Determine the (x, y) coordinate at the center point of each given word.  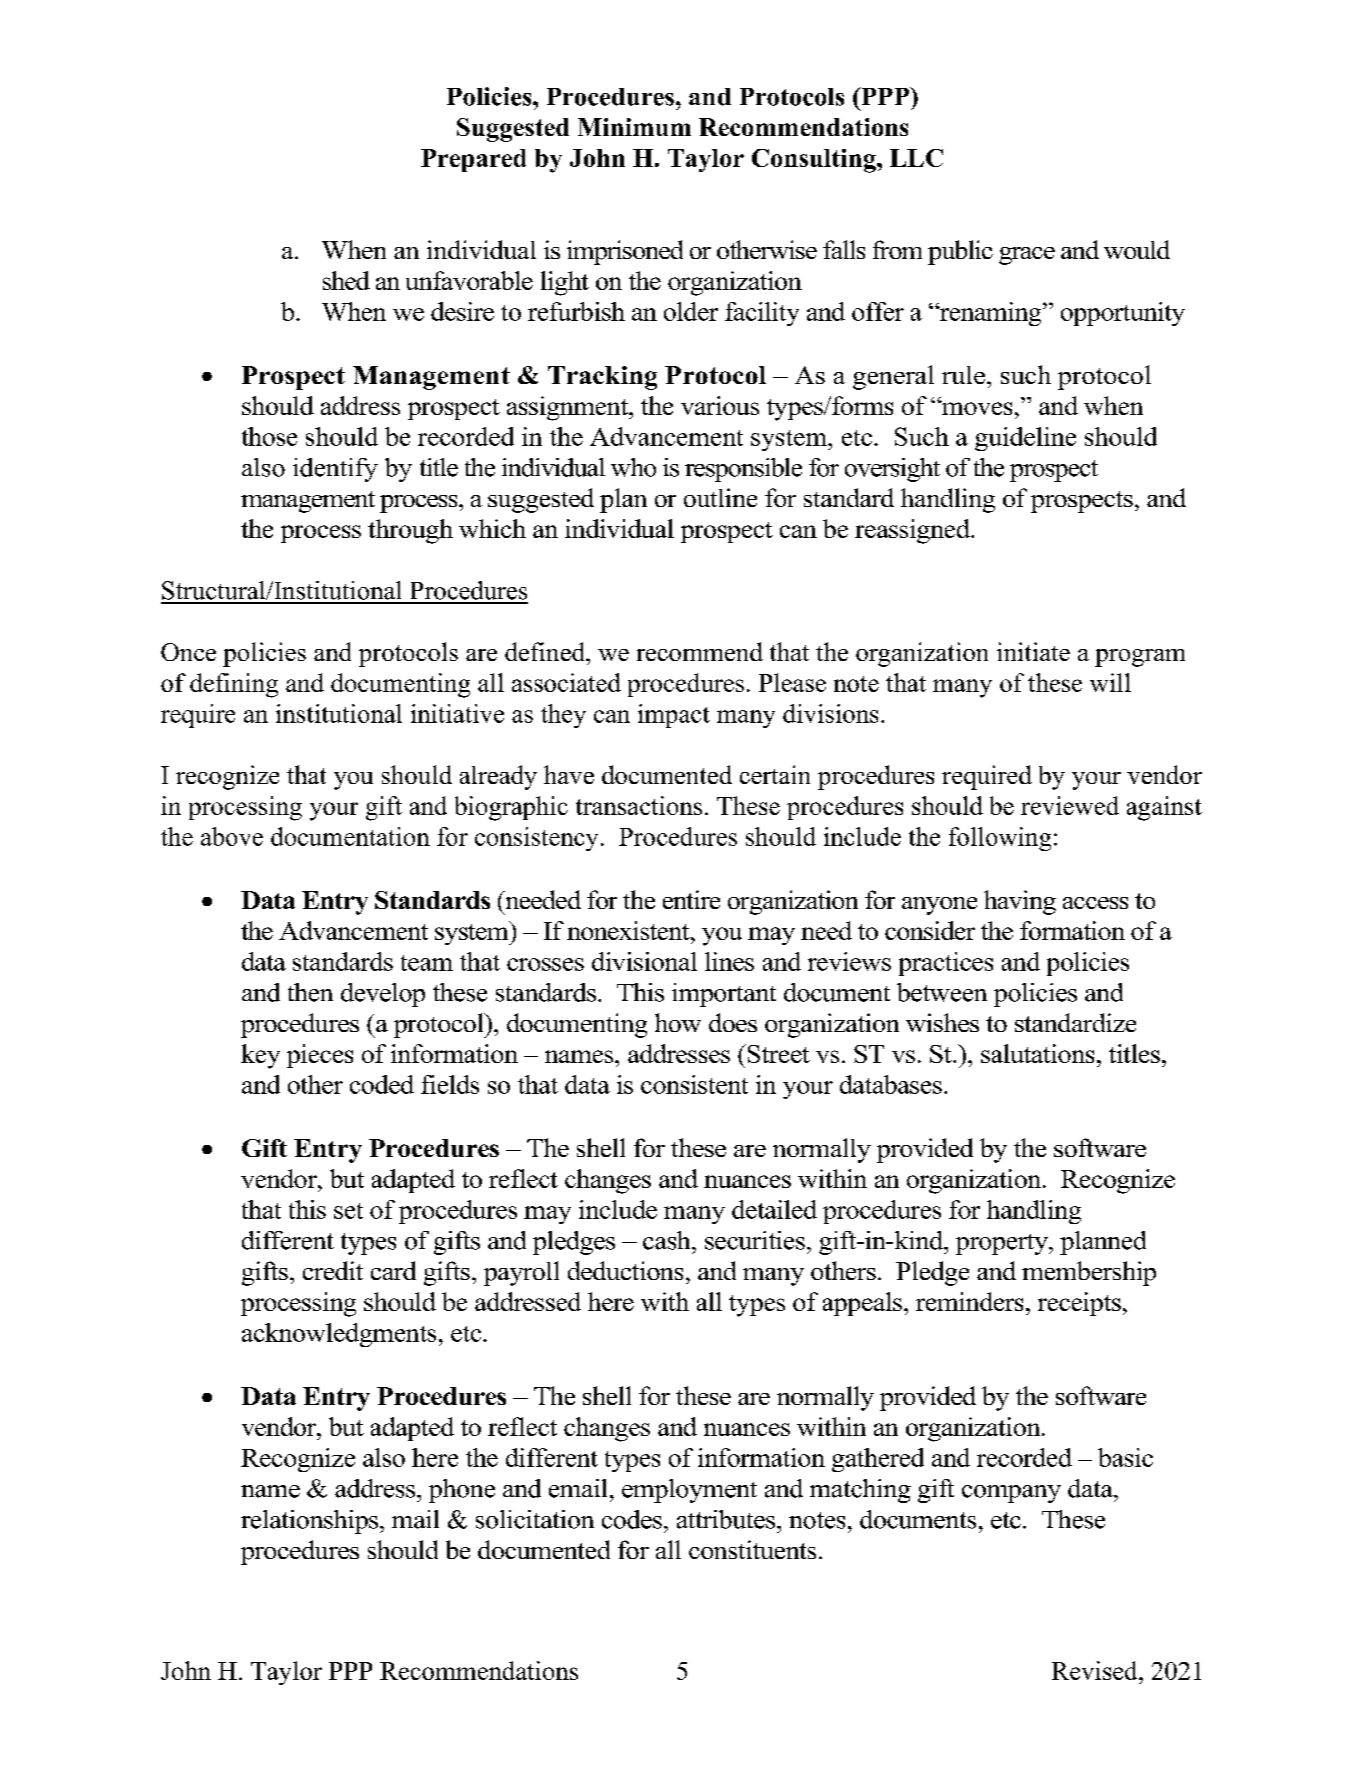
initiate (1033, 651)
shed (346, 280)
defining (234, 685)
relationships (309, 1522)
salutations (1037, 1053)
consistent (694, 1084)
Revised (1096, 1670)
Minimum (634, 127)
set (348, 1211)
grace (1027, 256)
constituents (752, 1549)
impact (674, 716)
